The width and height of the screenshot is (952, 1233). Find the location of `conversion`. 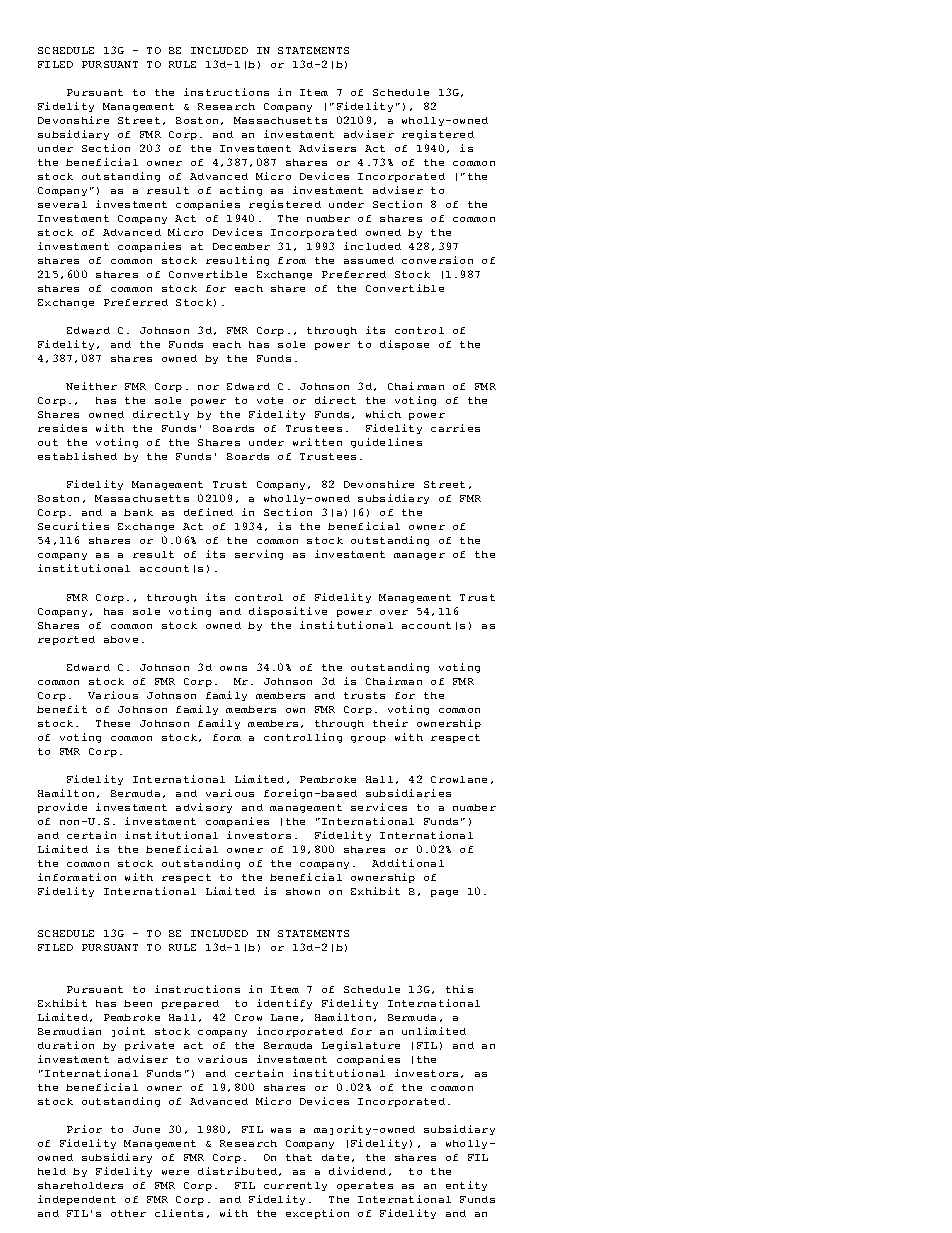

conversion is located at coordinates (437, 260).
